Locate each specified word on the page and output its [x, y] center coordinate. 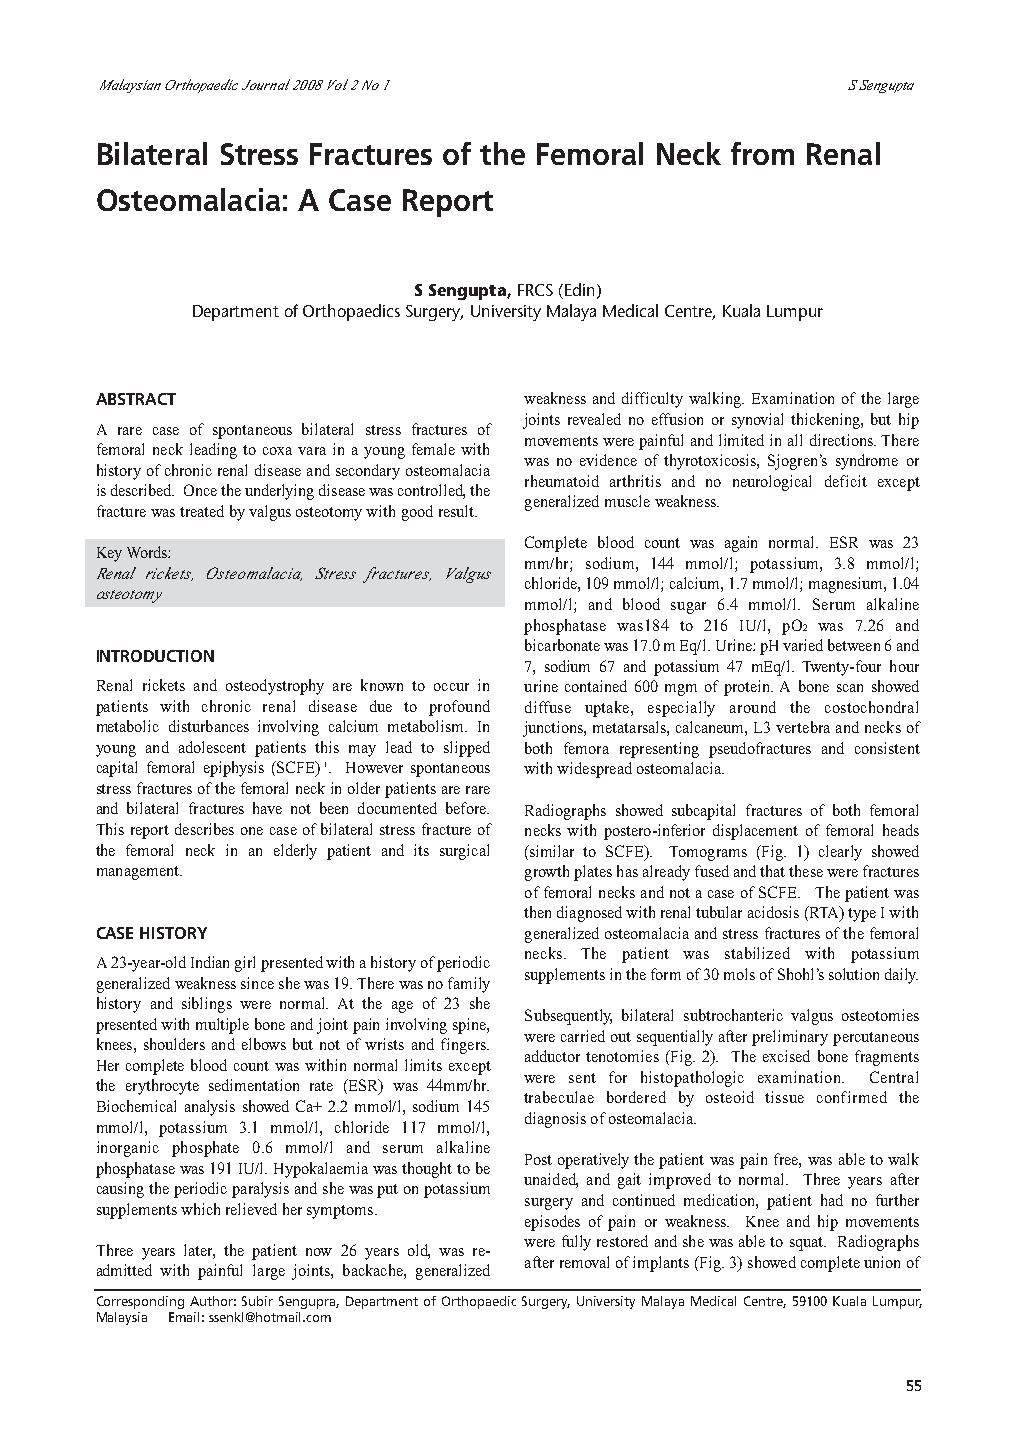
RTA [824, 913]
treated [202, 511]
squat [807, 1244]
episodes [552, 1223]
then [537, 912]
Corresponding [140, 1302]
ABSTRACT [136, 399]
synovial [757, 421]
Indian [210, 962]
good [417, 513]
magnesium [847, 585]
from [762, 153]
